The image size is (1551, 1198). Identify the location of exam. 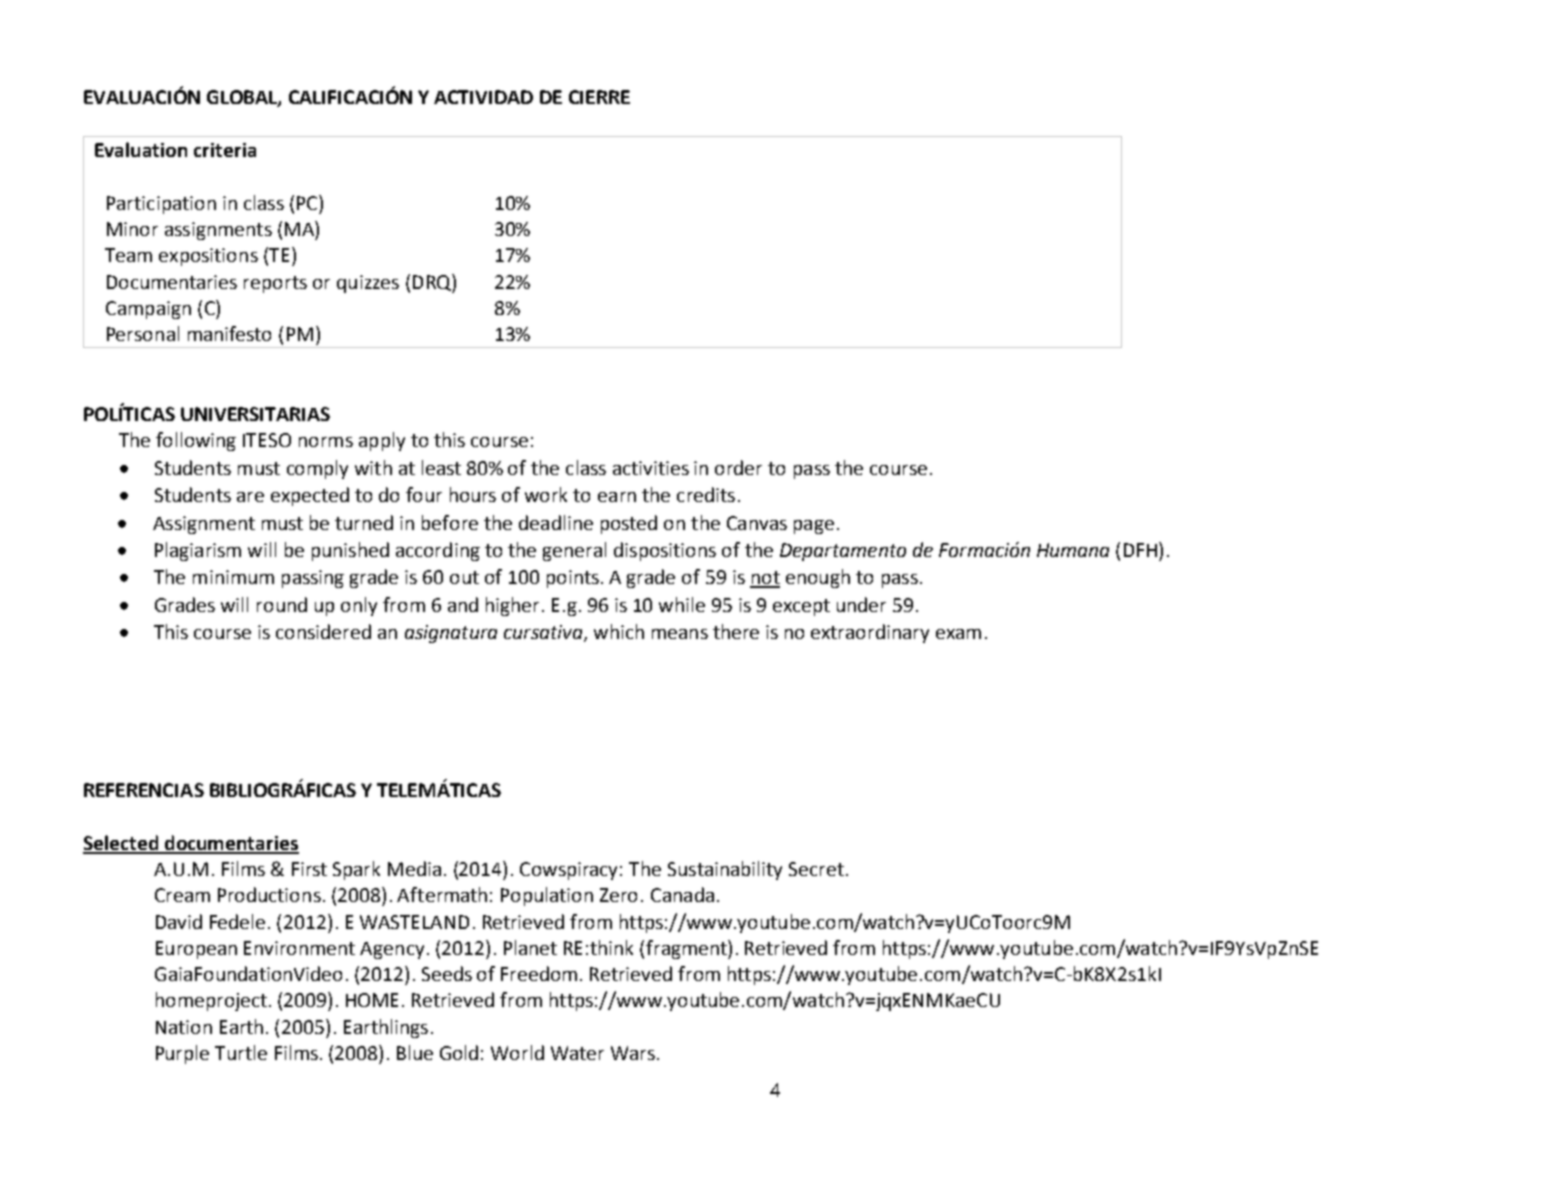
(958, 634).
